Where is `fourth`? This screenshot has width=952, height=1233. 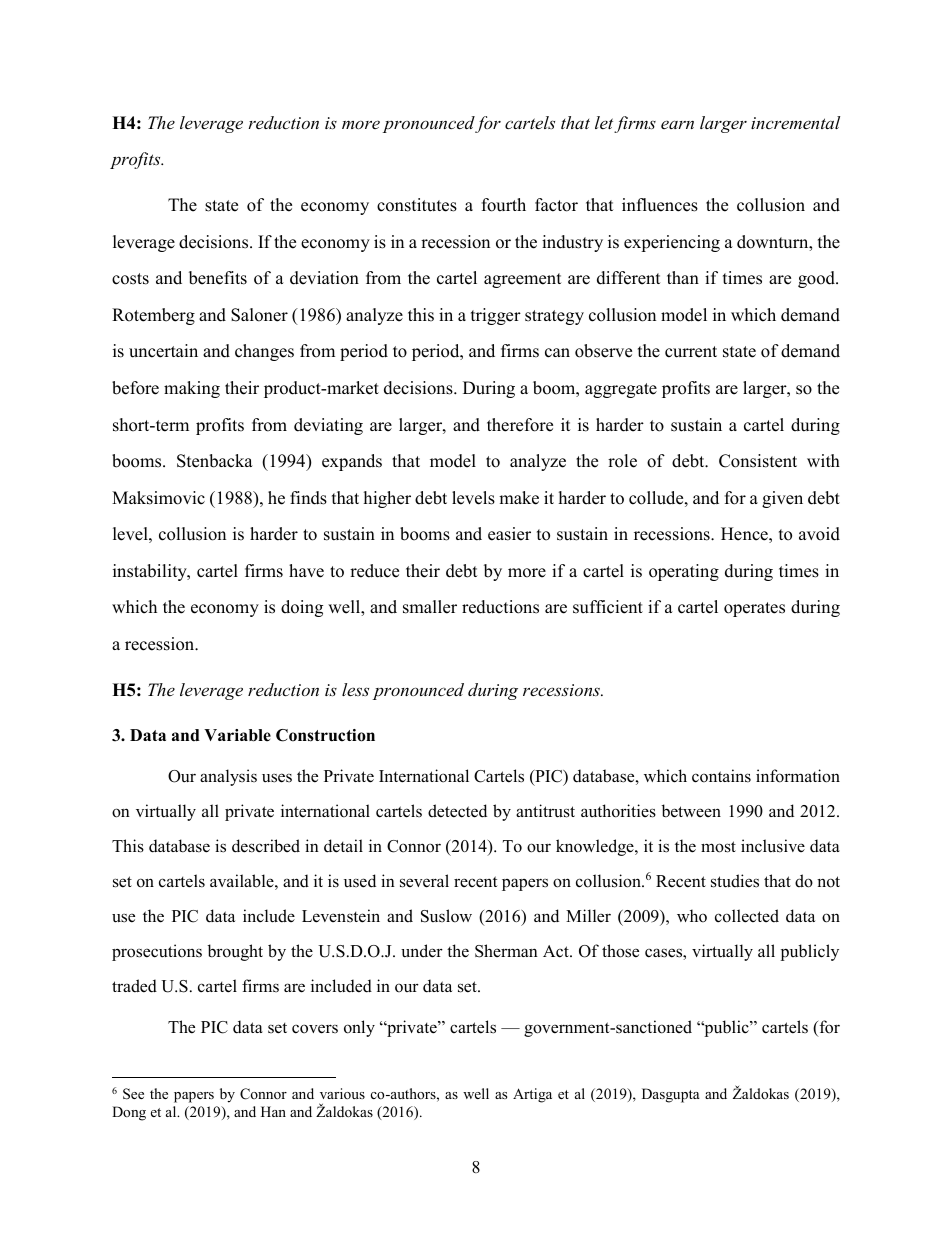
fourth is located at coordinates (504, 205).
